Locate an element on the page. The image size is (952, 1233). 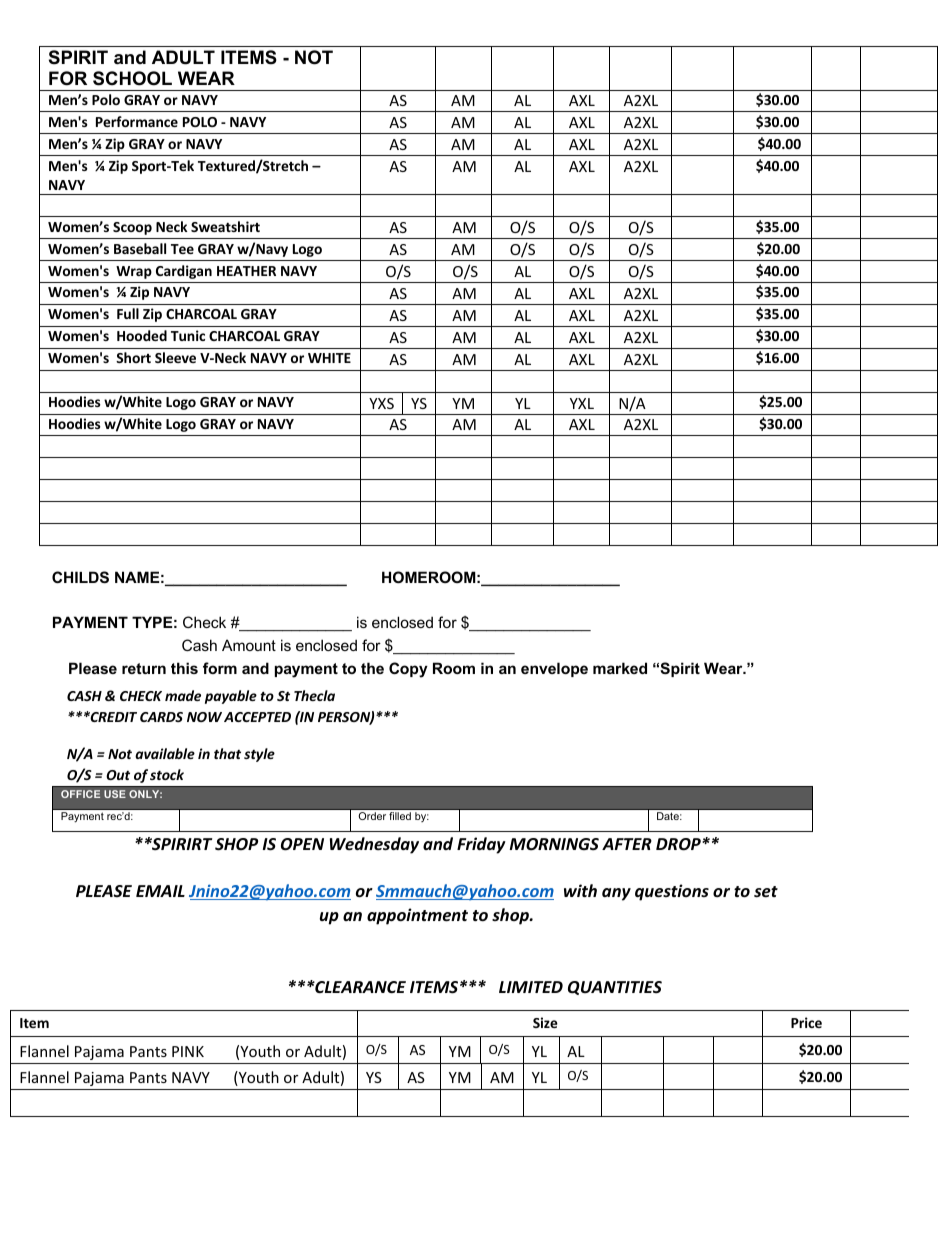
Copy is located at coordinates (408, 670).
